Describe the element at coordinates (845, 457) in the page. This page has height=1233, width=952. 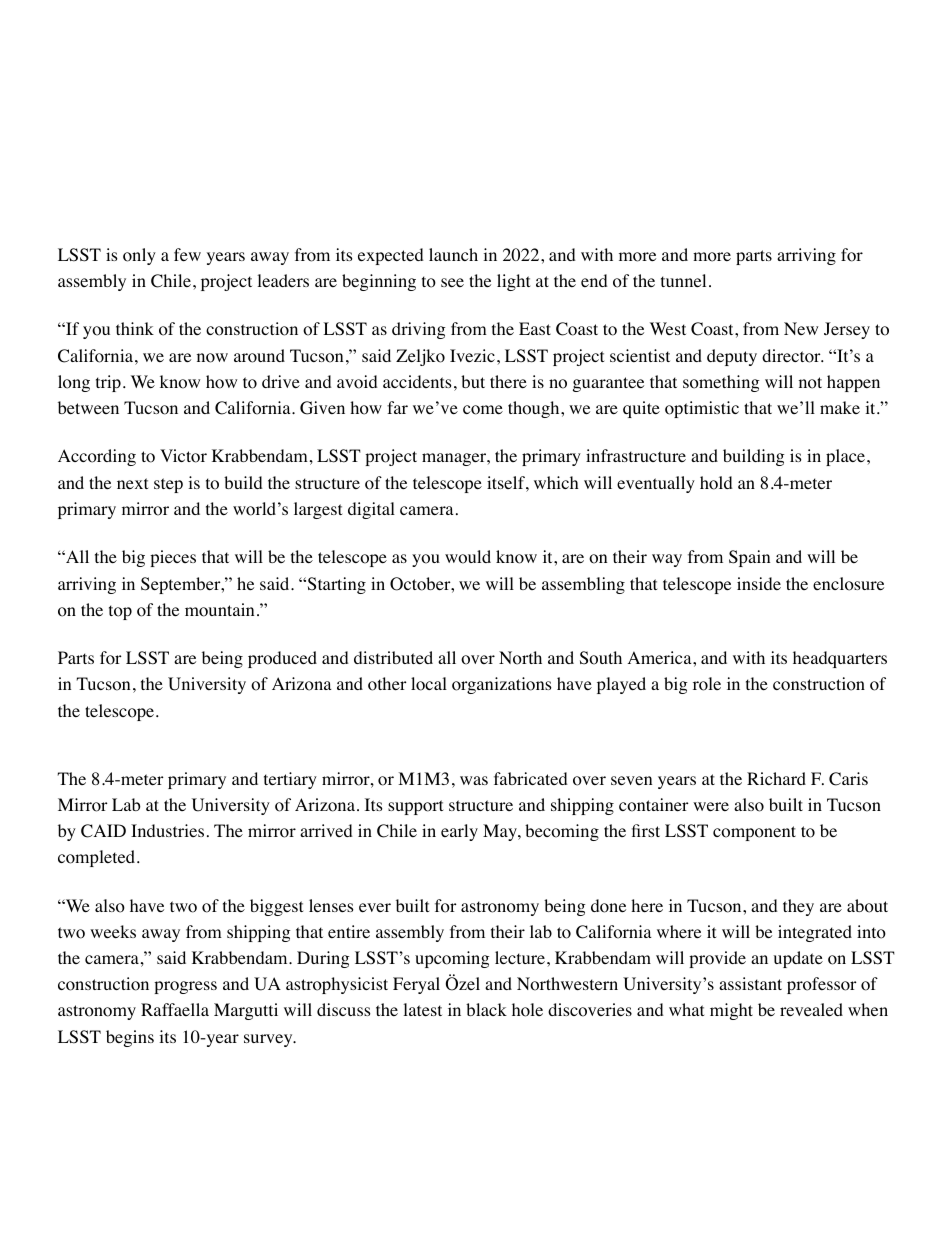
I see `place` at that location.
